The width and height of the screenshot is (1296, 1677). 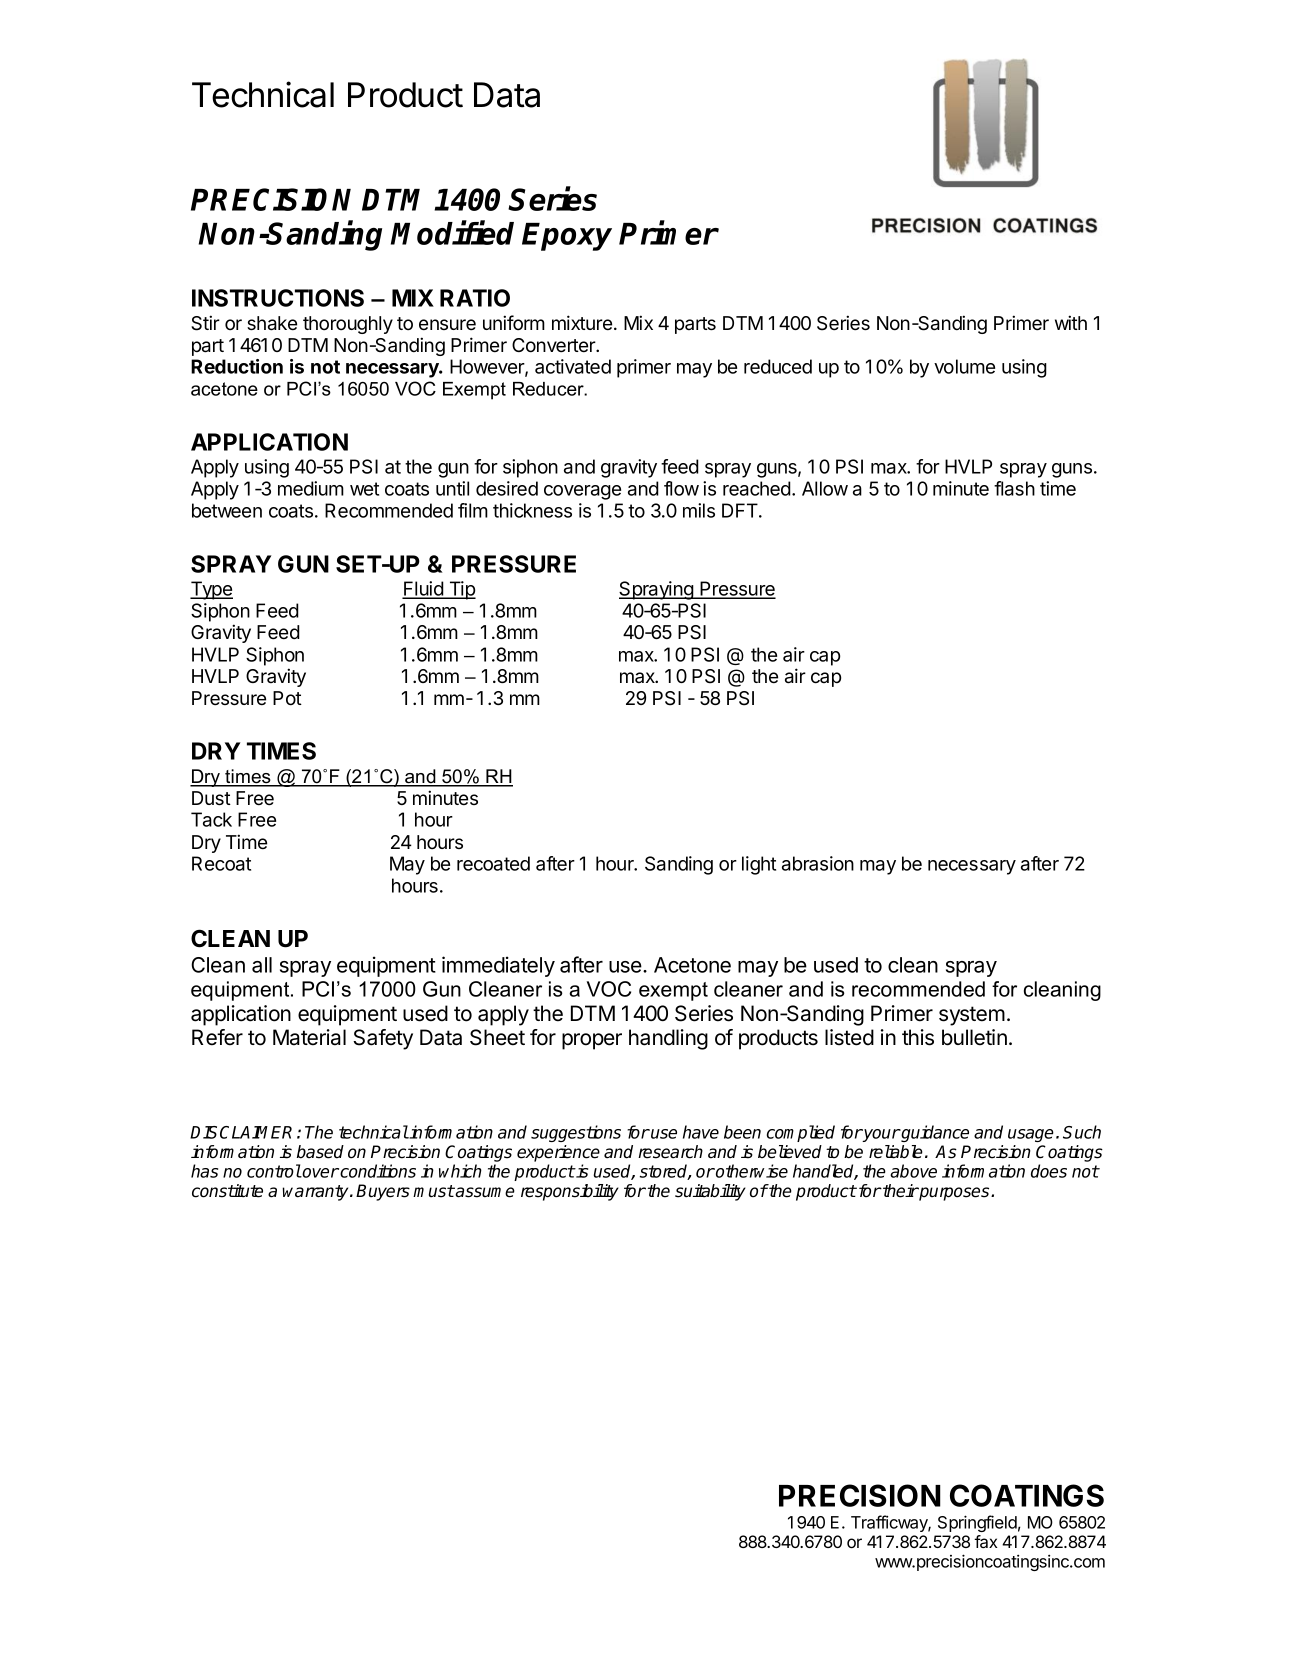 I want to click on warranty, so click(x=316, y=1193).
